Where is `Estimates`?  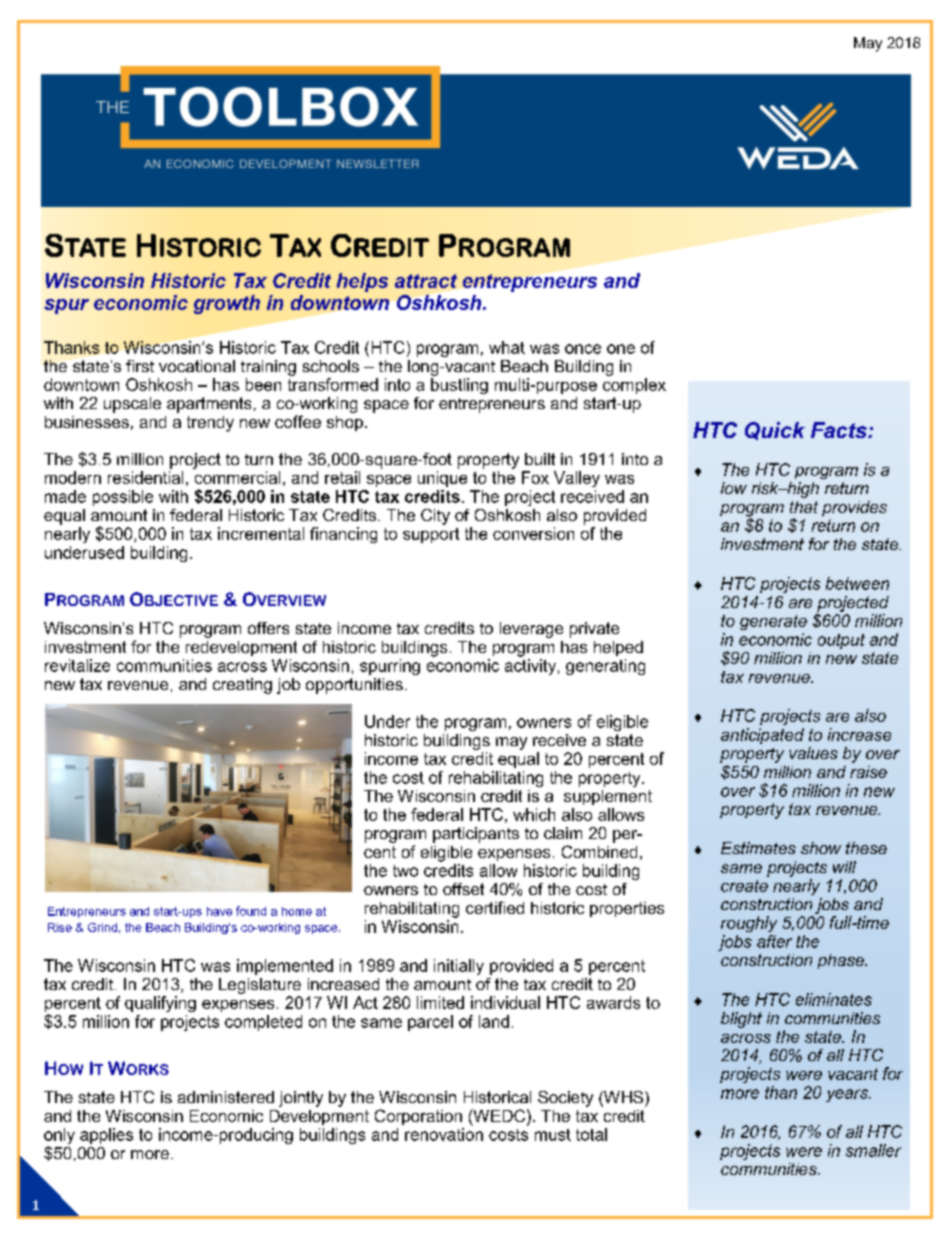
Estimates is located at coordinates (758, 848).
